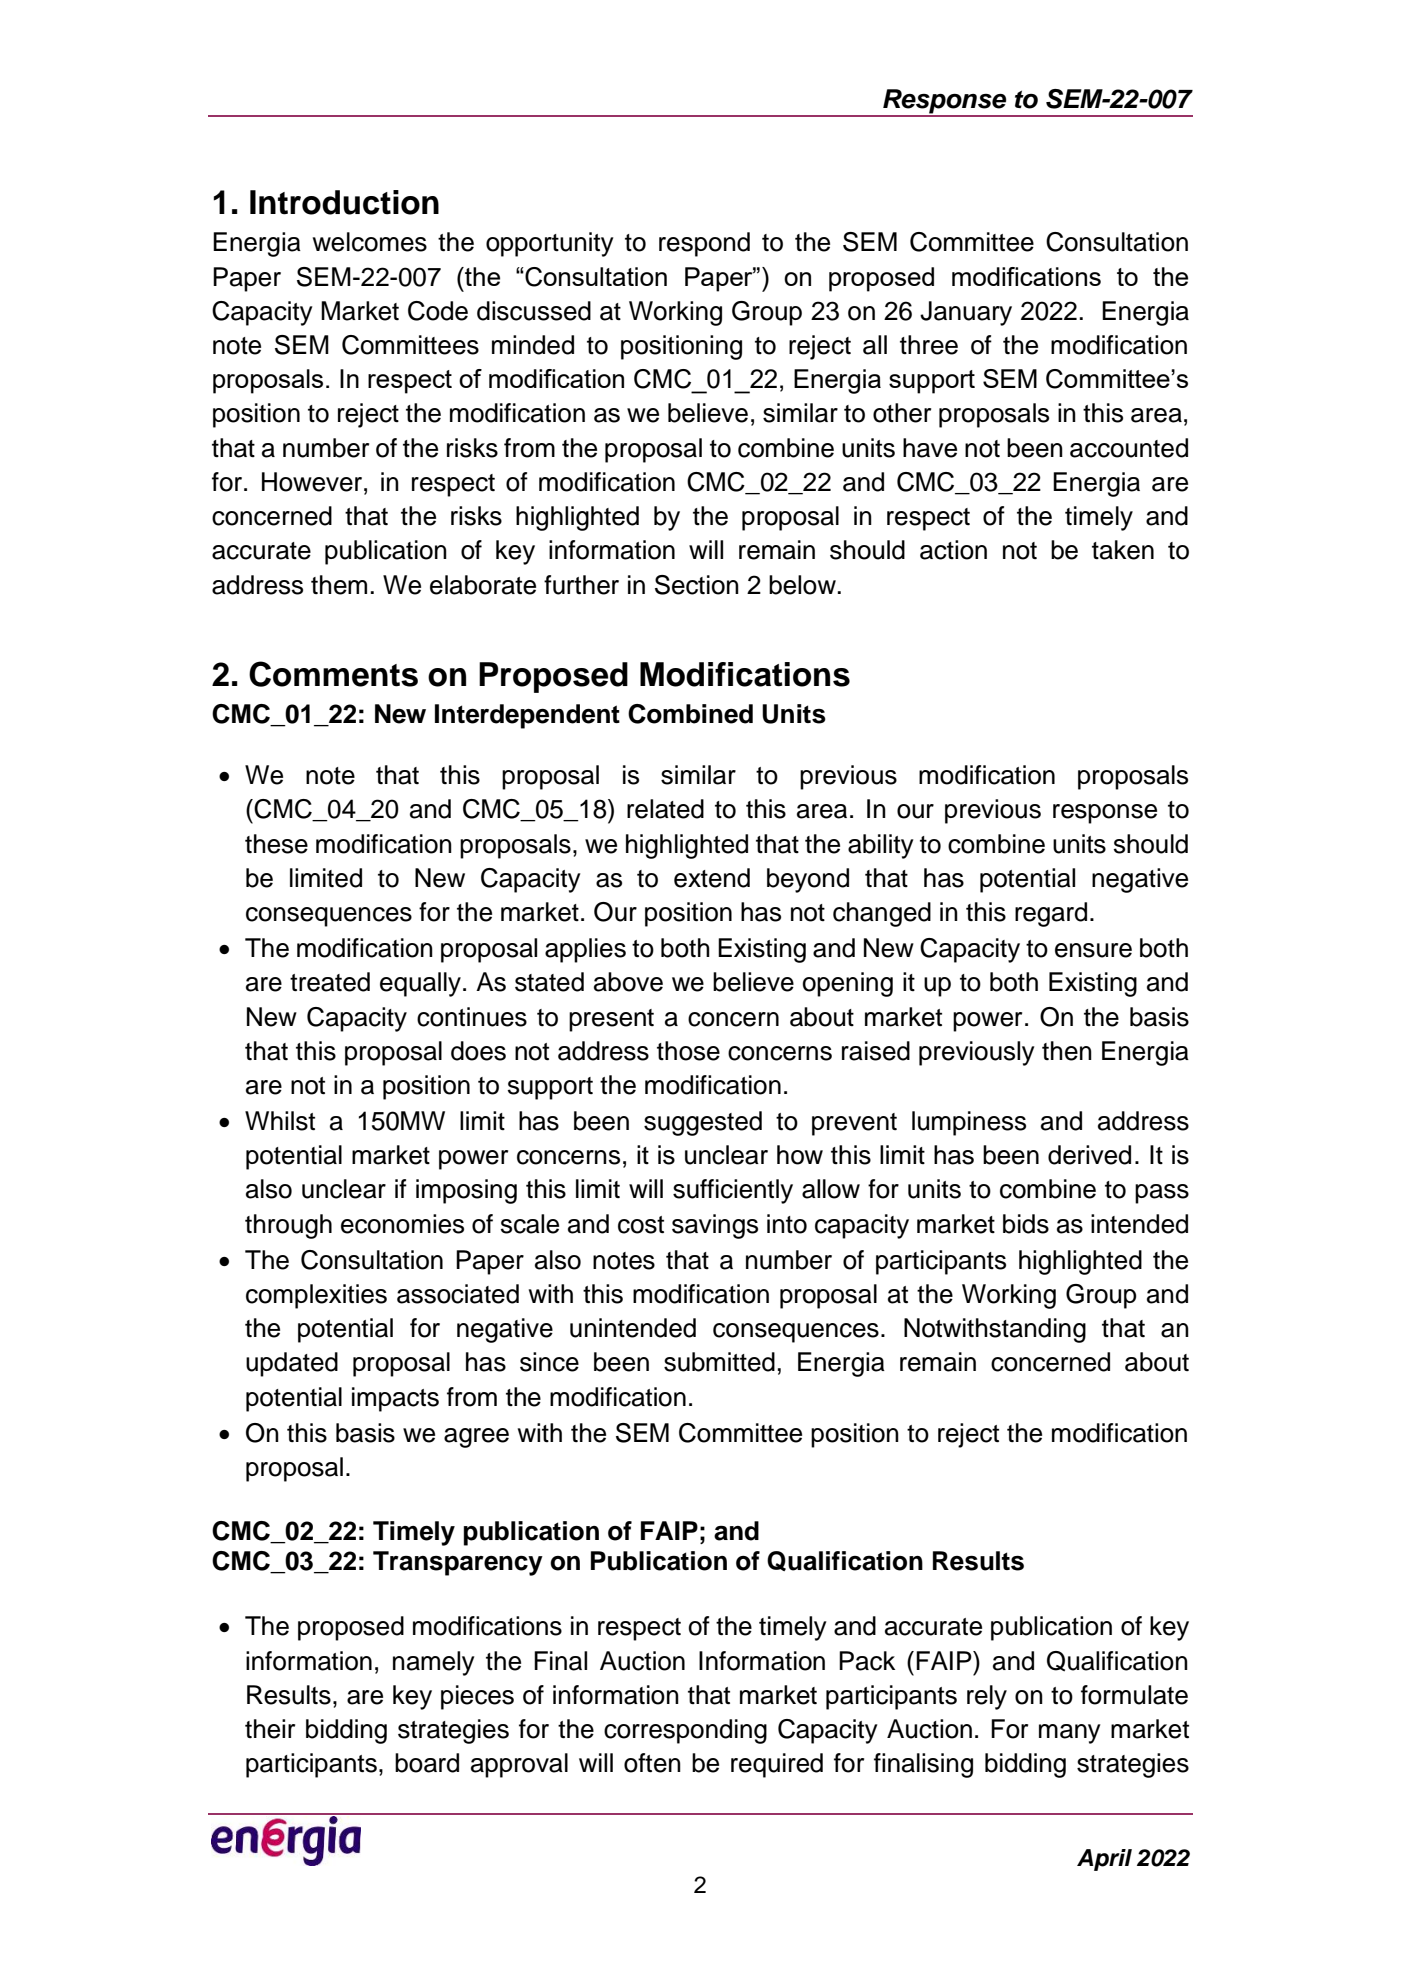 Image resolution: width=1401 pixels, height=1981 pixels. Describe the element at coordinates (777, 1765) in the page. I see `required` at that location.
